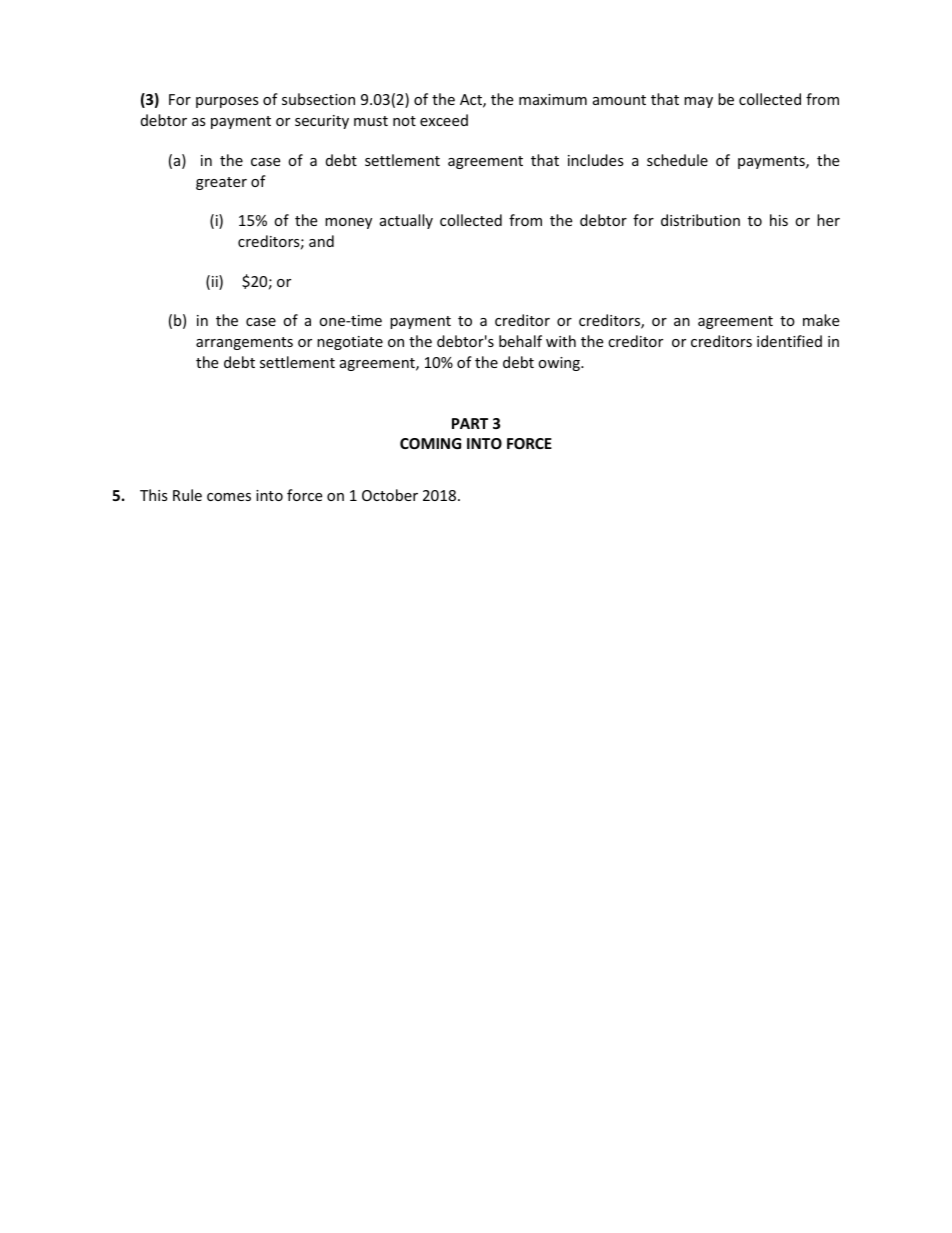 The image size is (952, 1233). I want to click on identified, so click(789, 341).
